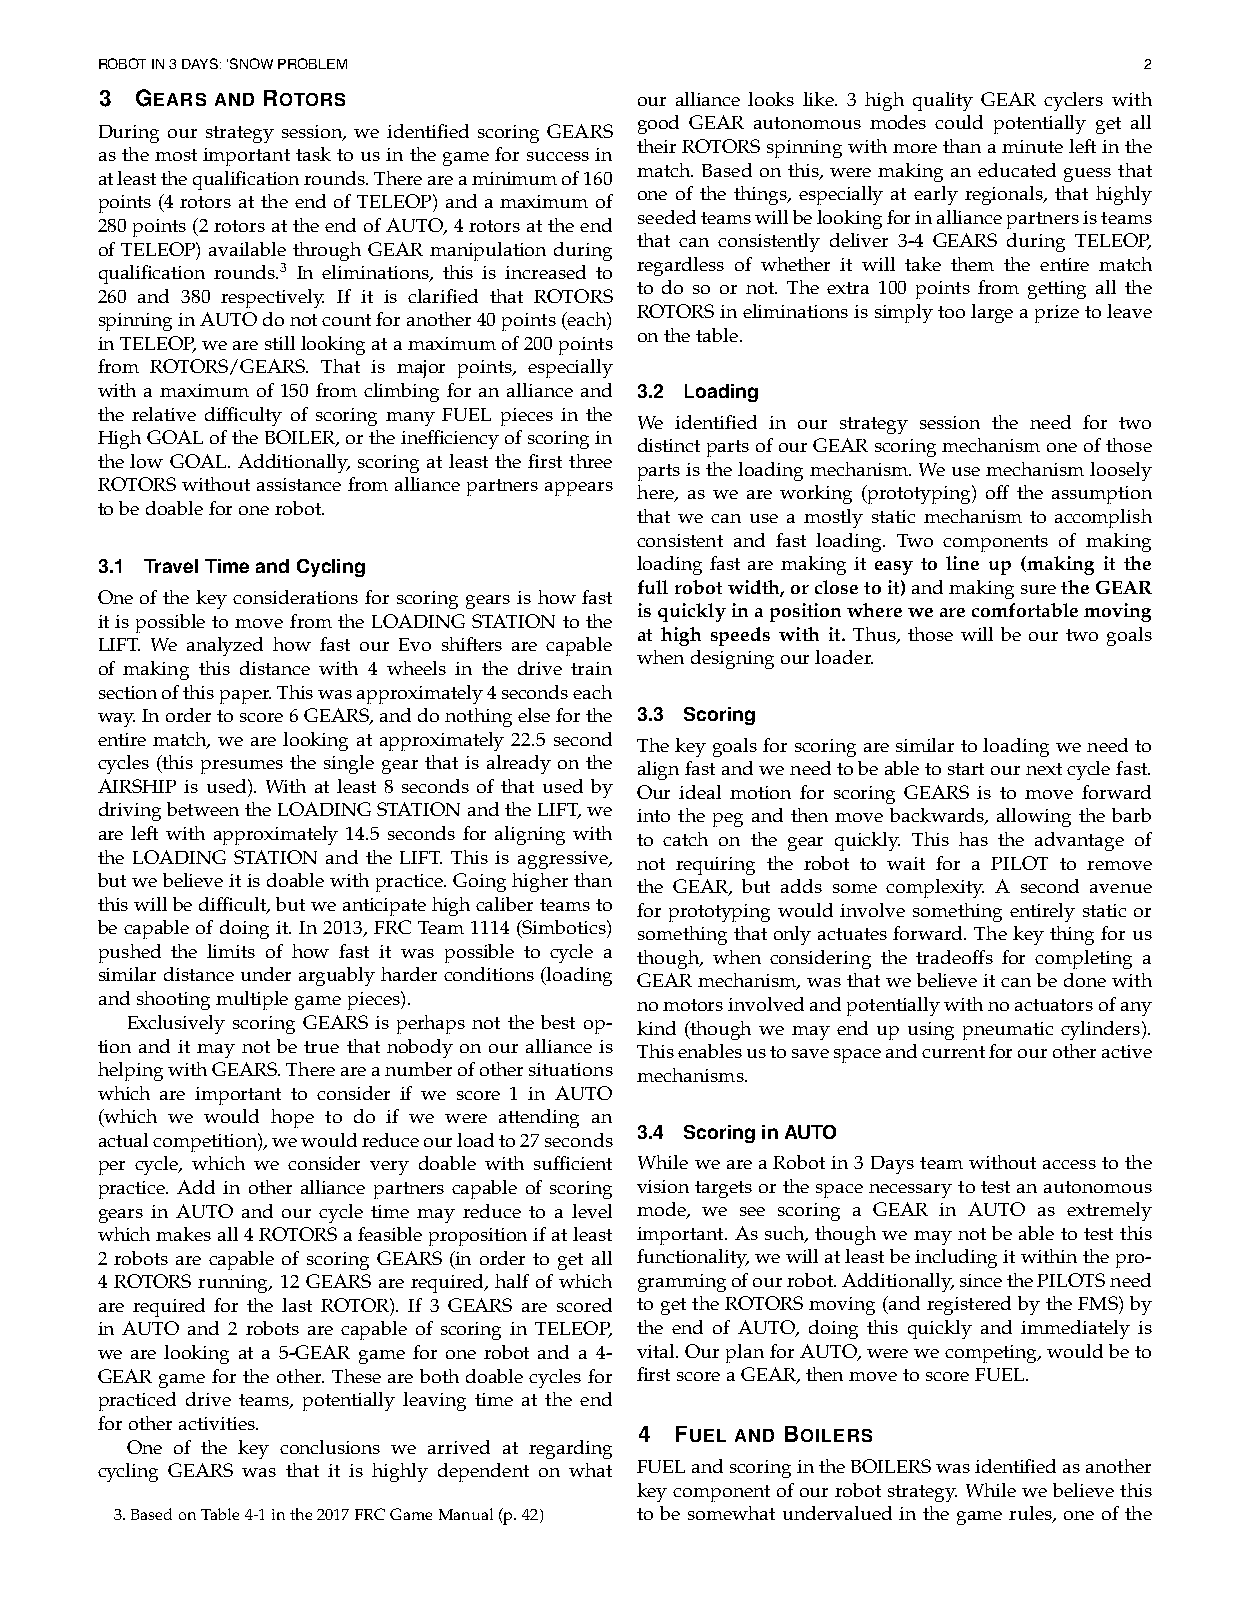 The image size is (1250, 1618). Describe the element at coordinates (251, 63) in the page. I see `SNOW` at that location.
